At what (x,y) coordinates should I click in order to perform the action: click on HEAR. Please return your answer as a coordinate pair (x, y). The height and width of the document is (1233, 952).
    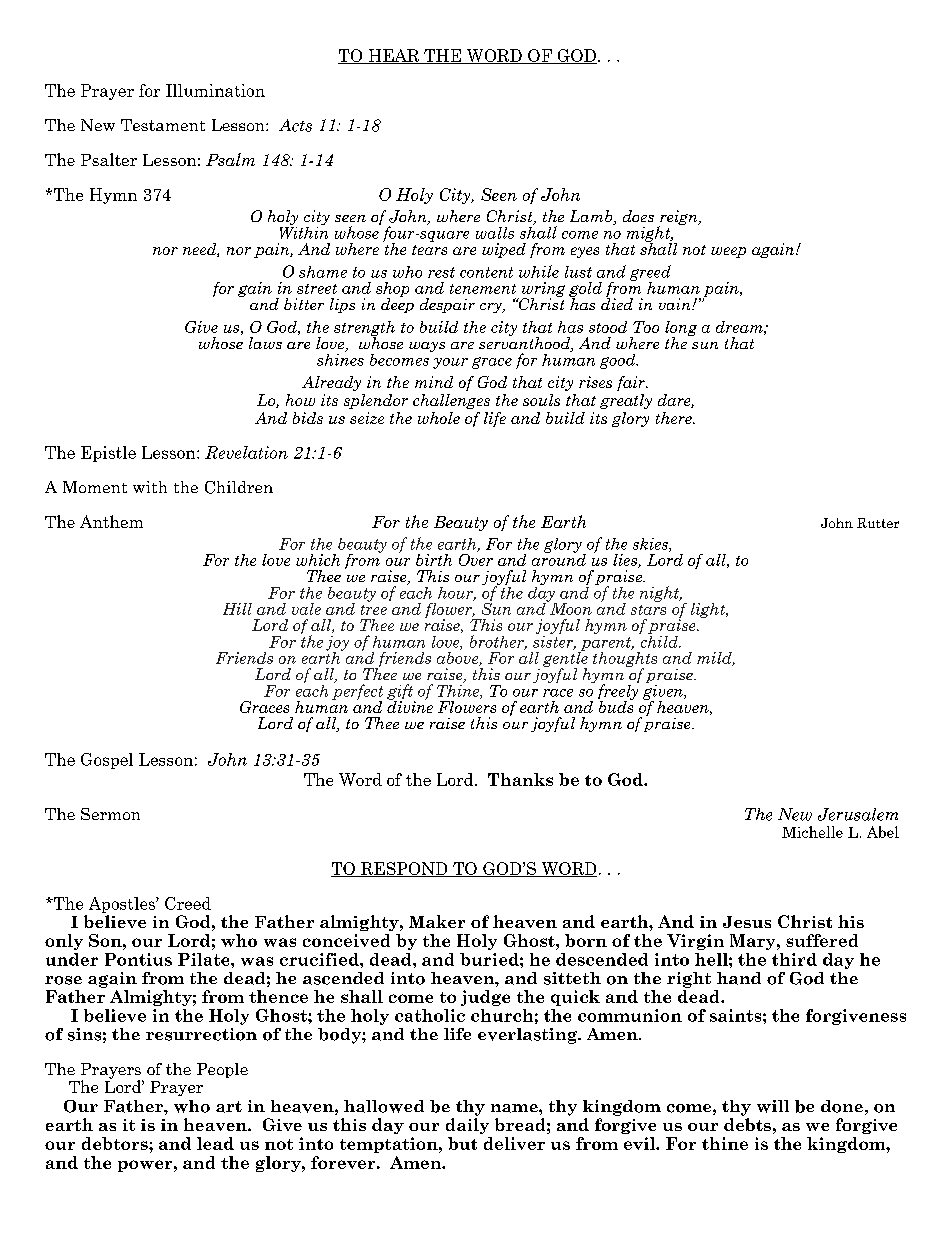
    Looking at the image, I should click on (393, 56).
